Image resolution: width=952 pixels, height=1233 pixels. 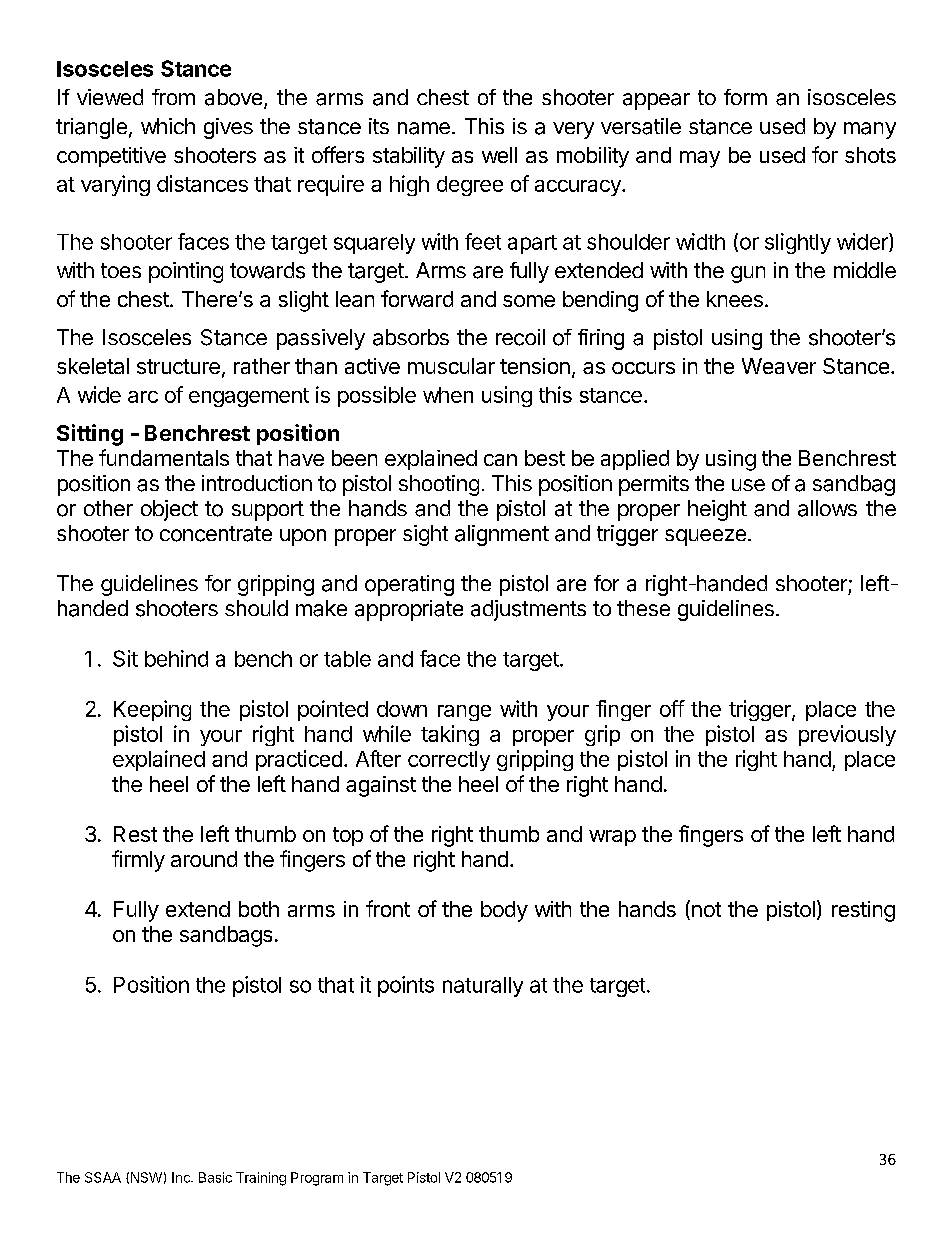 What do you see at coordinates (827, 508) in the screenshot?
I see `allows` at bounding box center [827, 508].
